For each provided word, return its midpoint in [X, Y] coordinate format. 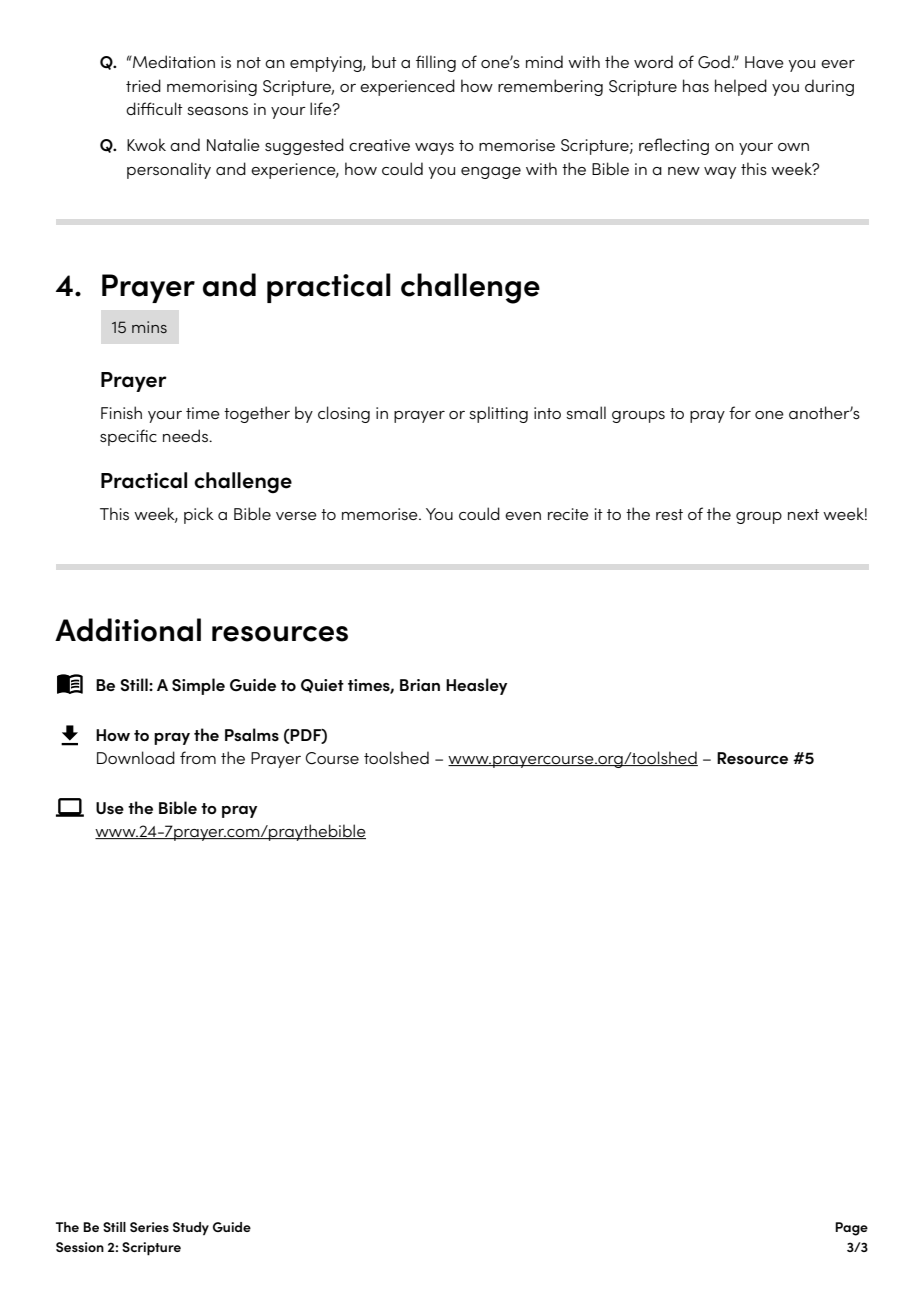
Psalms [252, 734]
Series [149, 1227]
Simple [198, 686]
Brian [420, 685]
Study [191, 1228]
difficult [154, 108]
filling [436, 63]
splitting [498, 414]
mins [149, 327]
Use [110, 808]
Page [851, 1229]
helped [741, 87]
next [803, 514]
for [740, 412]
